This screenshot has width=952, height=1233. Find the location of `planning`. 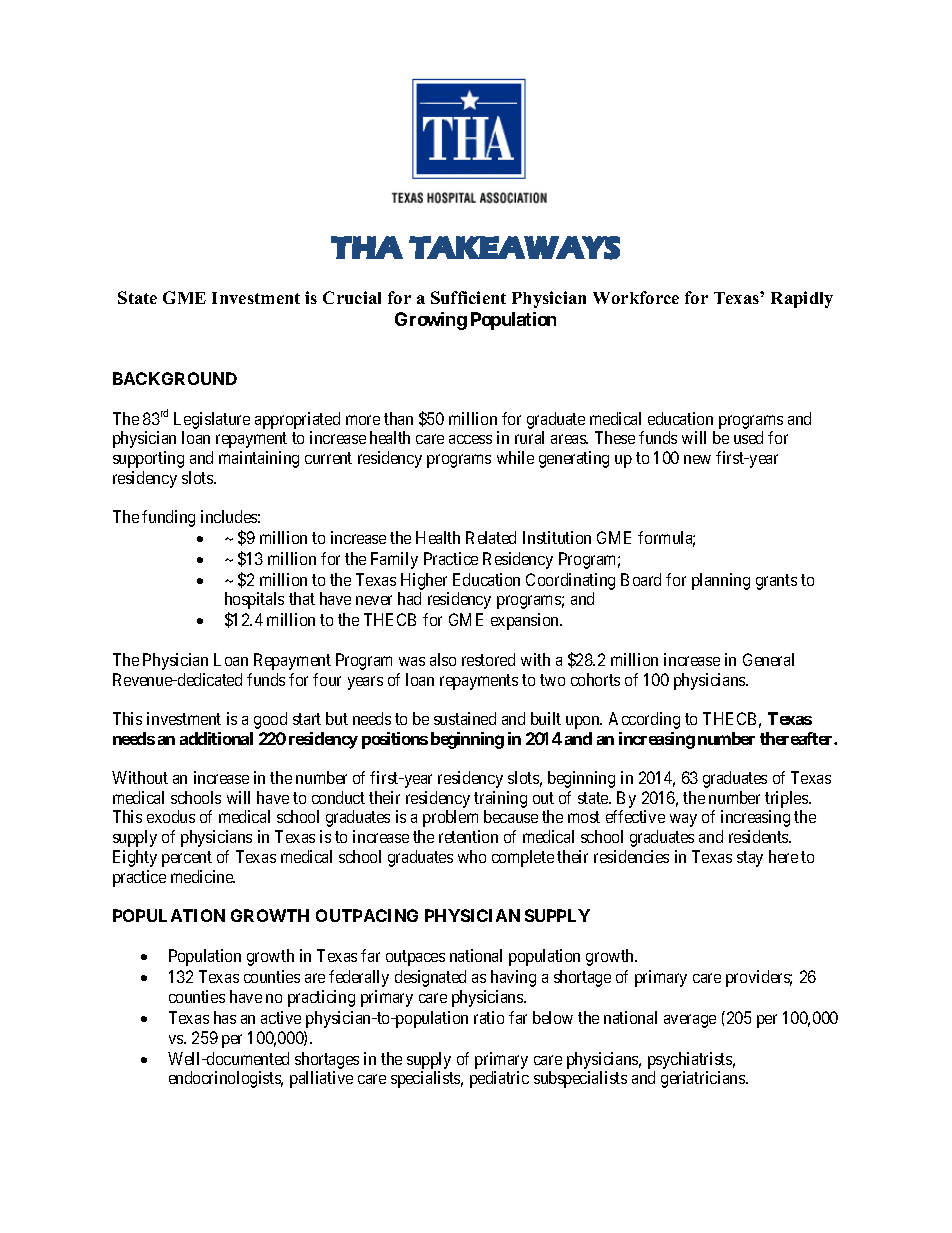

planning is located at coordinates (721, 581).
